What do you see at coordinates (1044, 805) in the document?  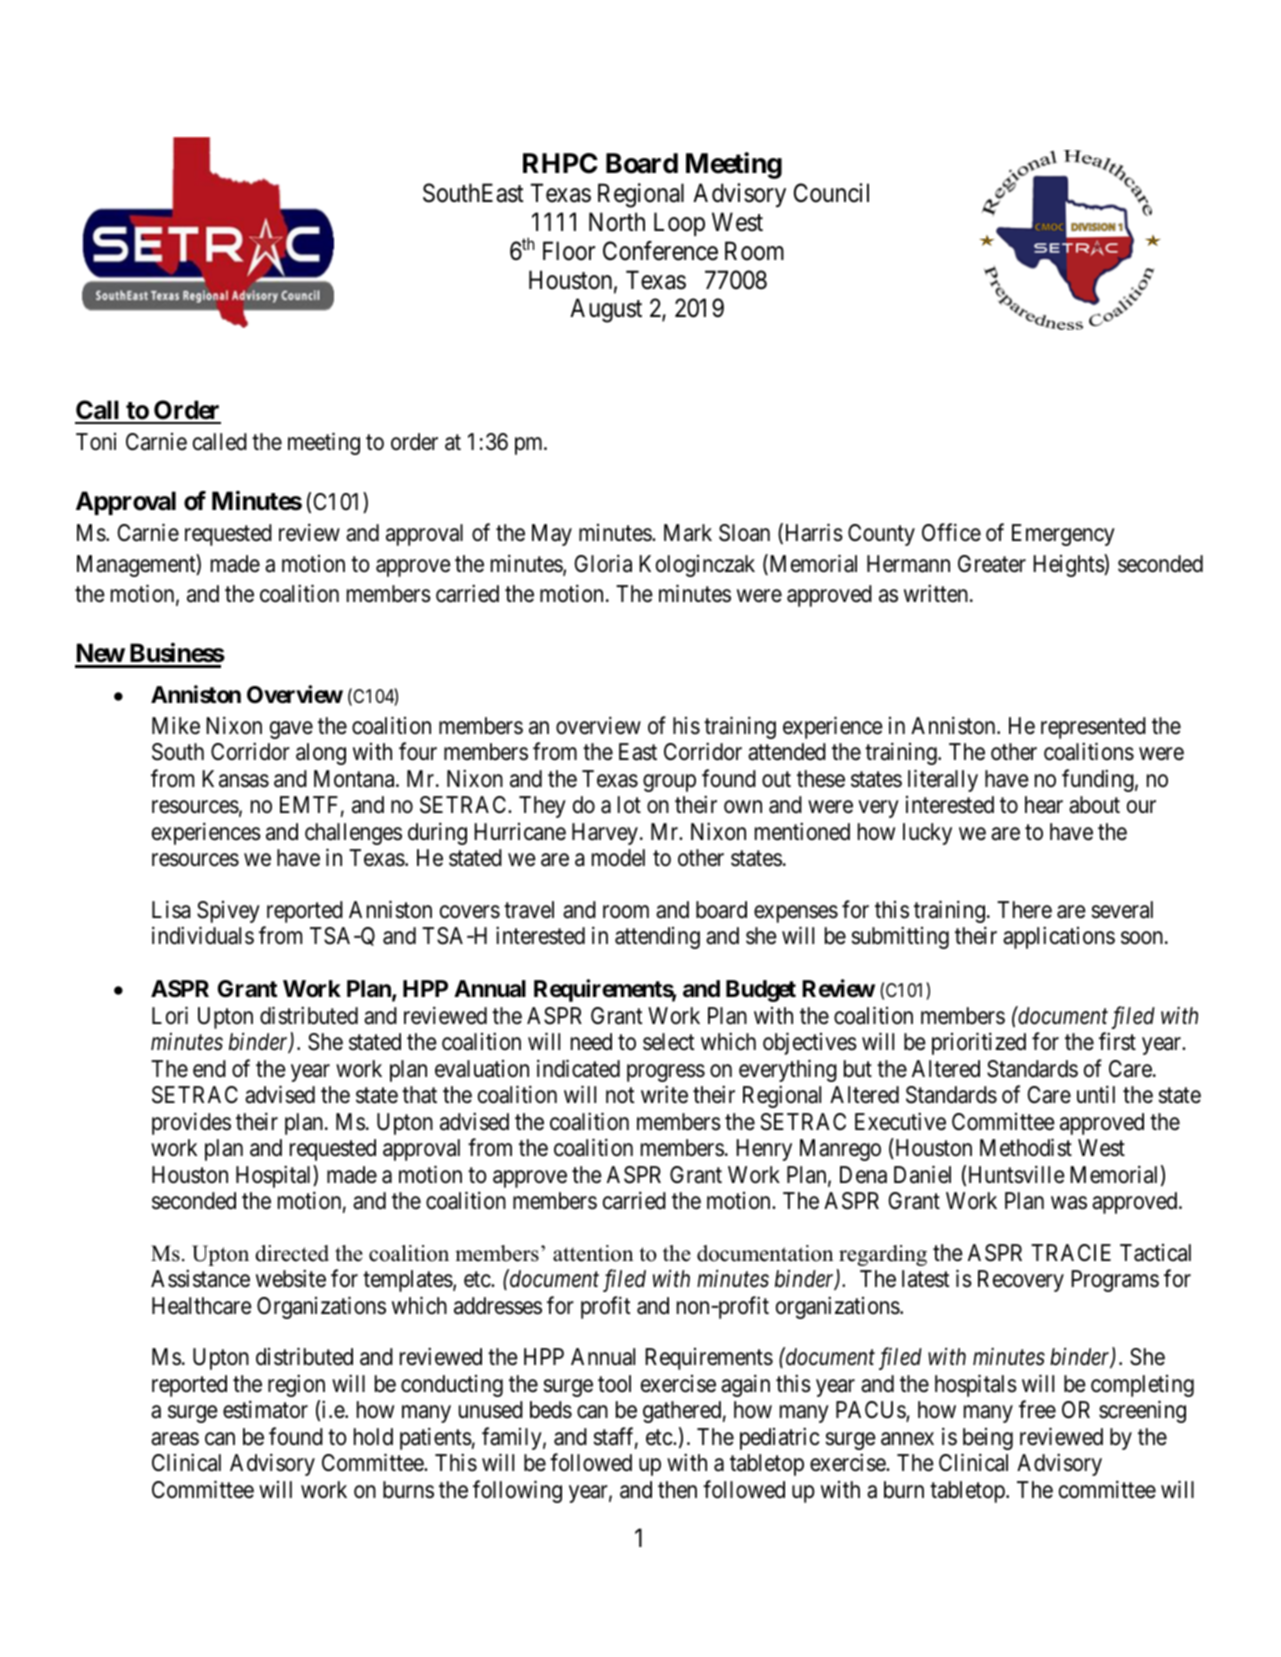 I see `hear` at bounding box center [1044, 805].
